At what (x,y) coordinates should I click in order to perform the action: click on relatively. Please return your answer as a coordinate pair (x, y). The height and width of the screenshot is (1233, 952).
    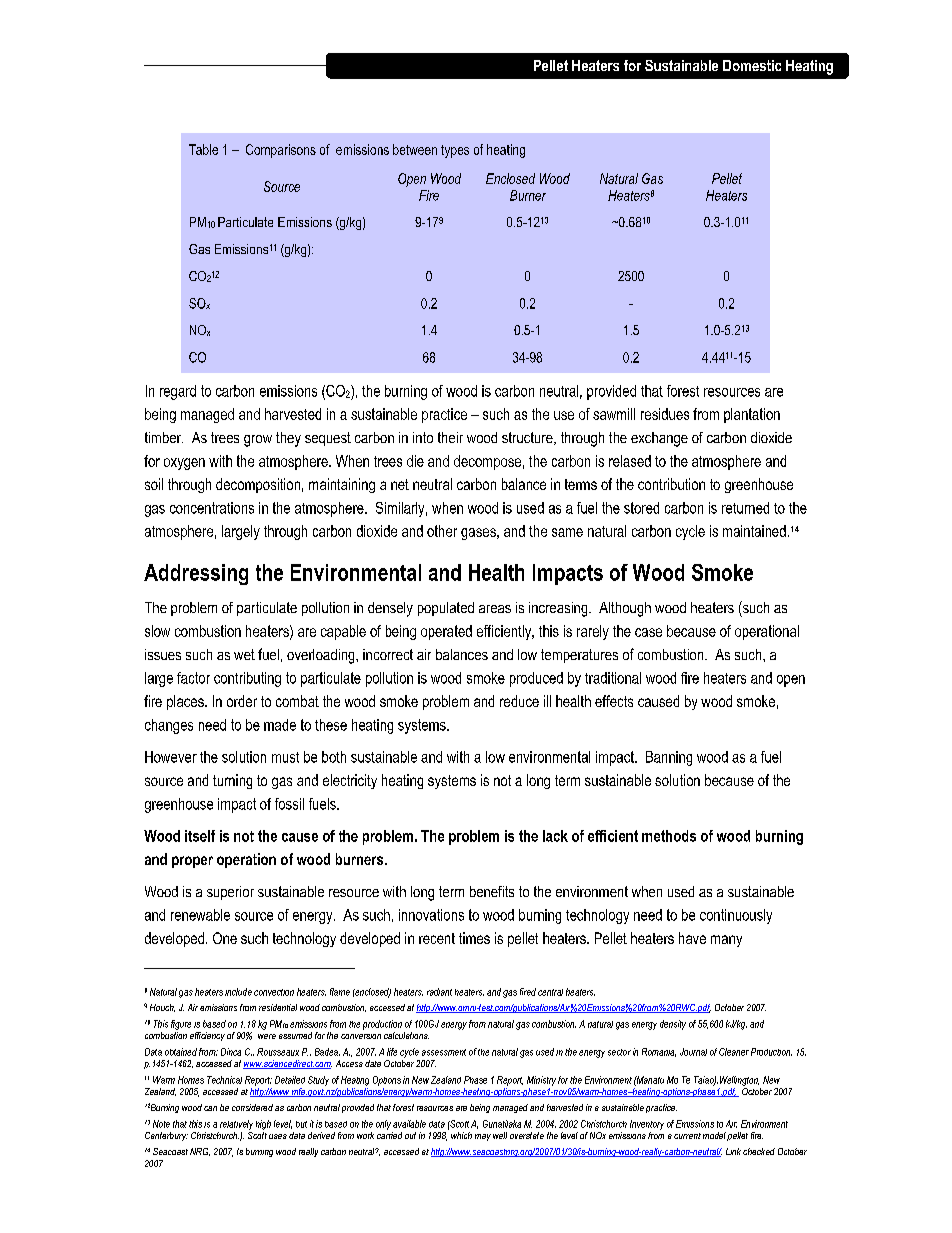
    Looking at the image, I should click on (236, 1125).
